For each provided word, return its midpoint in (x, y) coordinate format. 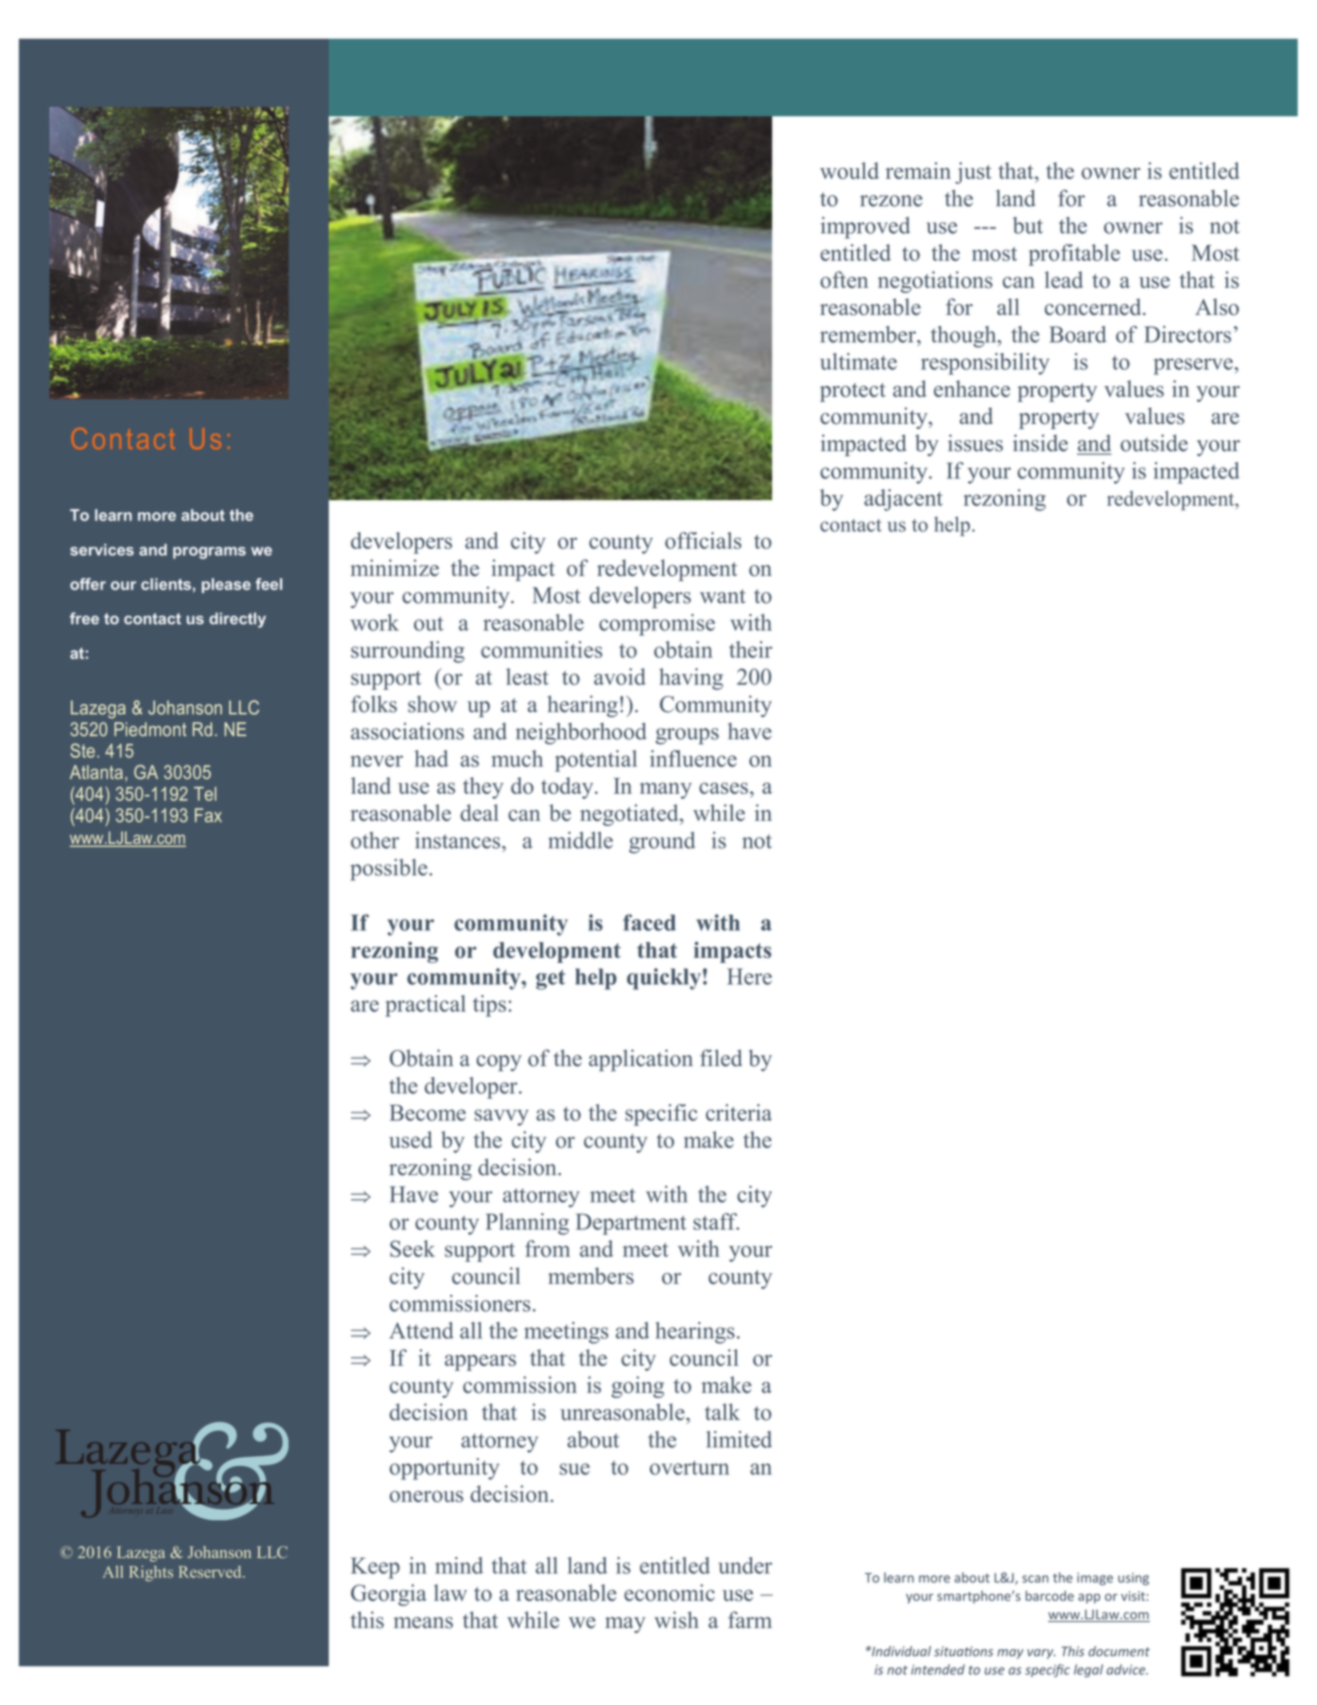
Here (749, 976)
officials (703, 540)
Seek (412, 1248)
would (849, 170)
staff (716, 1221)
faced (649, 922)
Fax (208, 815)
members (591, 1275)
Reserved (211, 1571)
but (1028, 225)
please (226, 585)
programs (209, 553)
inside (1040, 443)
